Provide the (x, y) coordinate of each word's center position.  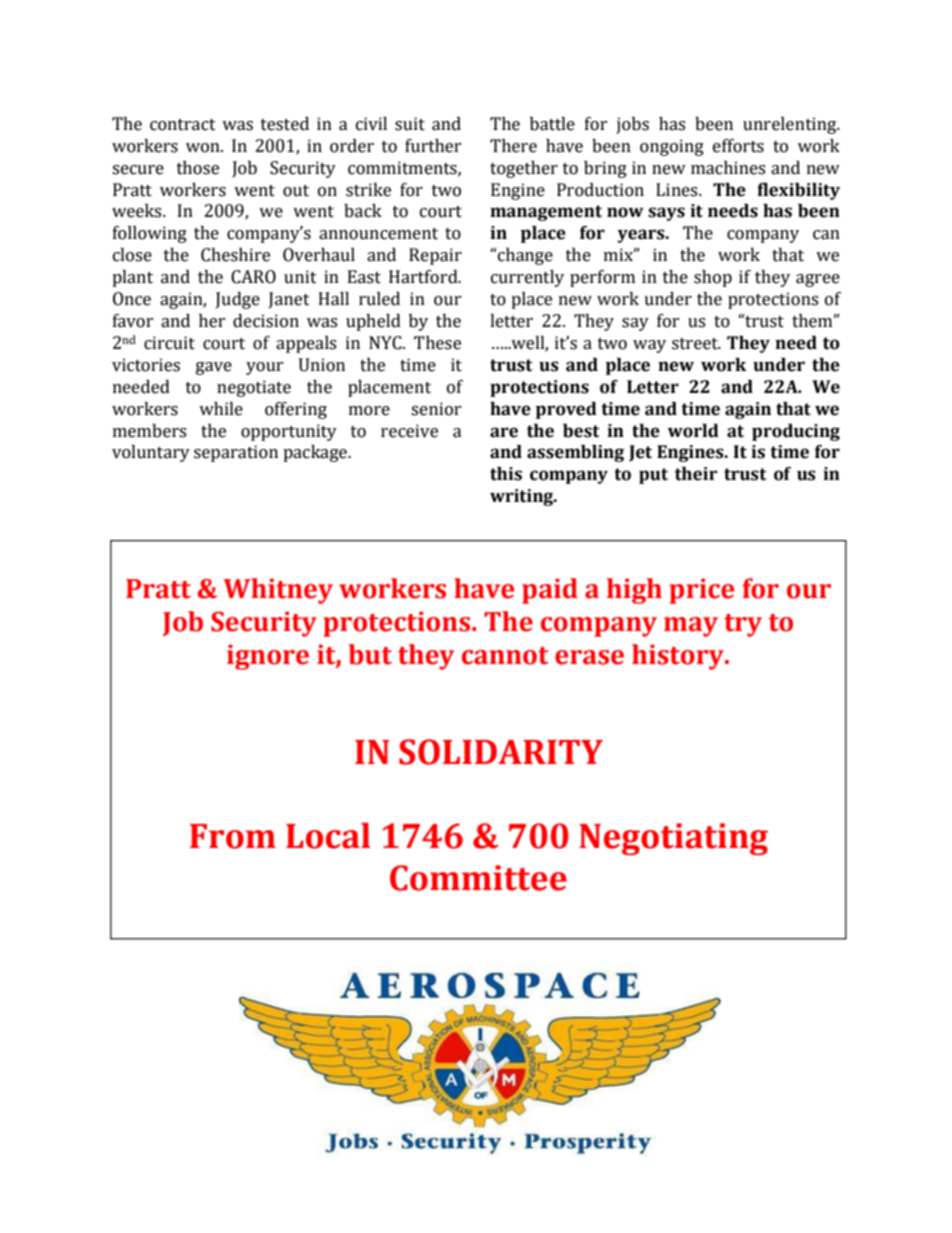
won (204, 148)
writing (523, 497)
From (233, 836)
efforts (738, 146)
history (679, 657)
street (696, 344)
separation (236, 453)
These (437, 343)
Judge (238, 300)
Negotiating (673, 839)
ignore (268, 657)
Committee (478, 878)
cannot (505, 656)
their (696, 474)
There (513, 146)
